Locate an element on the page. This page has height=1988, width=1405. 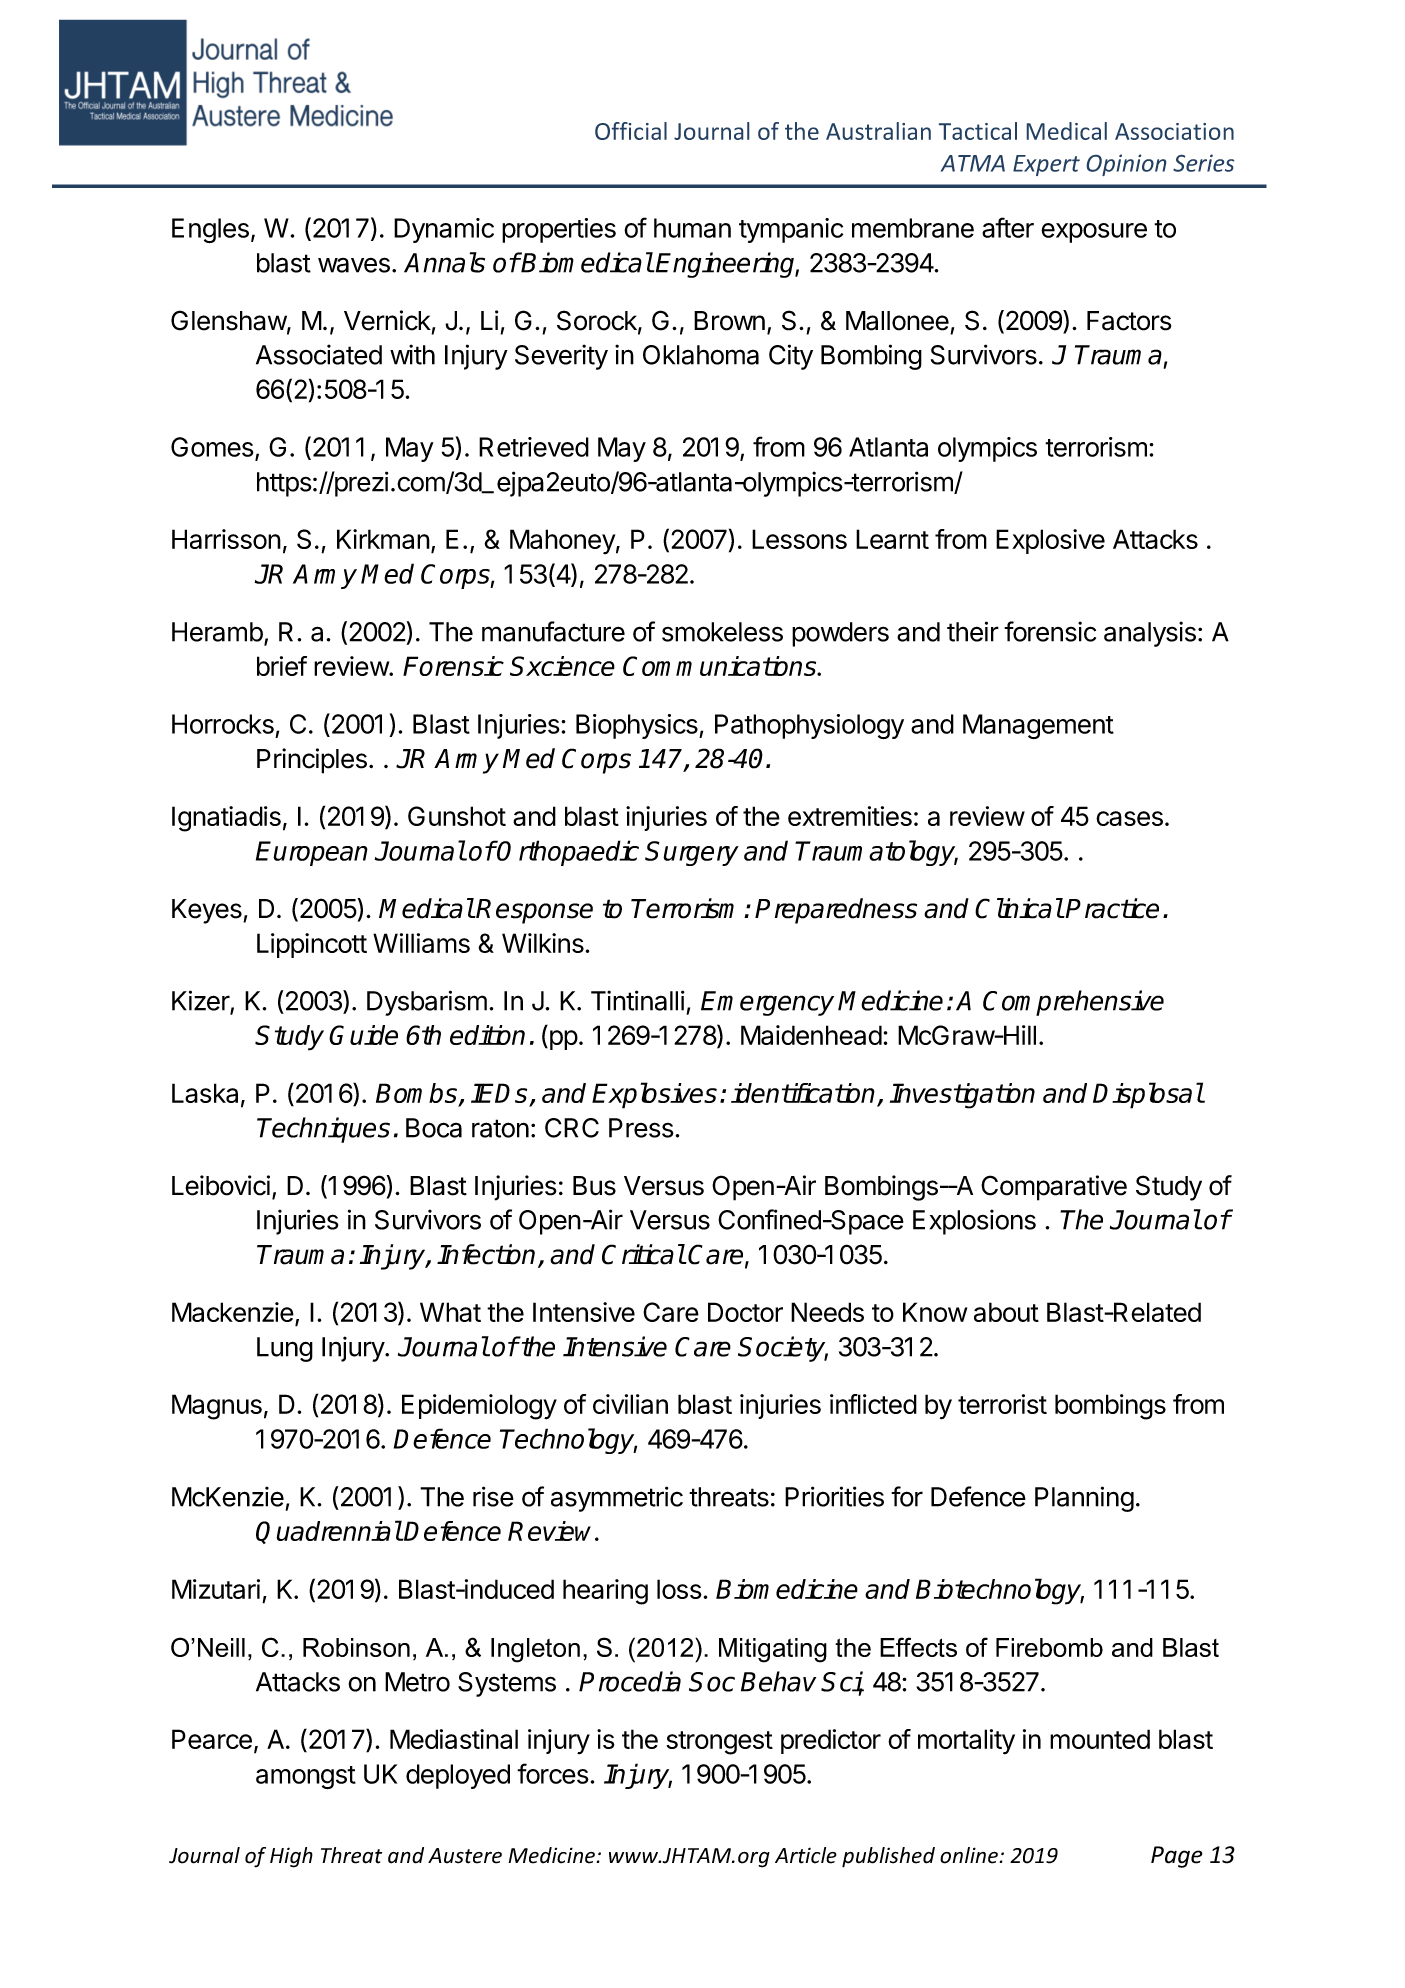
waves is located at coordinates (354, 265).
